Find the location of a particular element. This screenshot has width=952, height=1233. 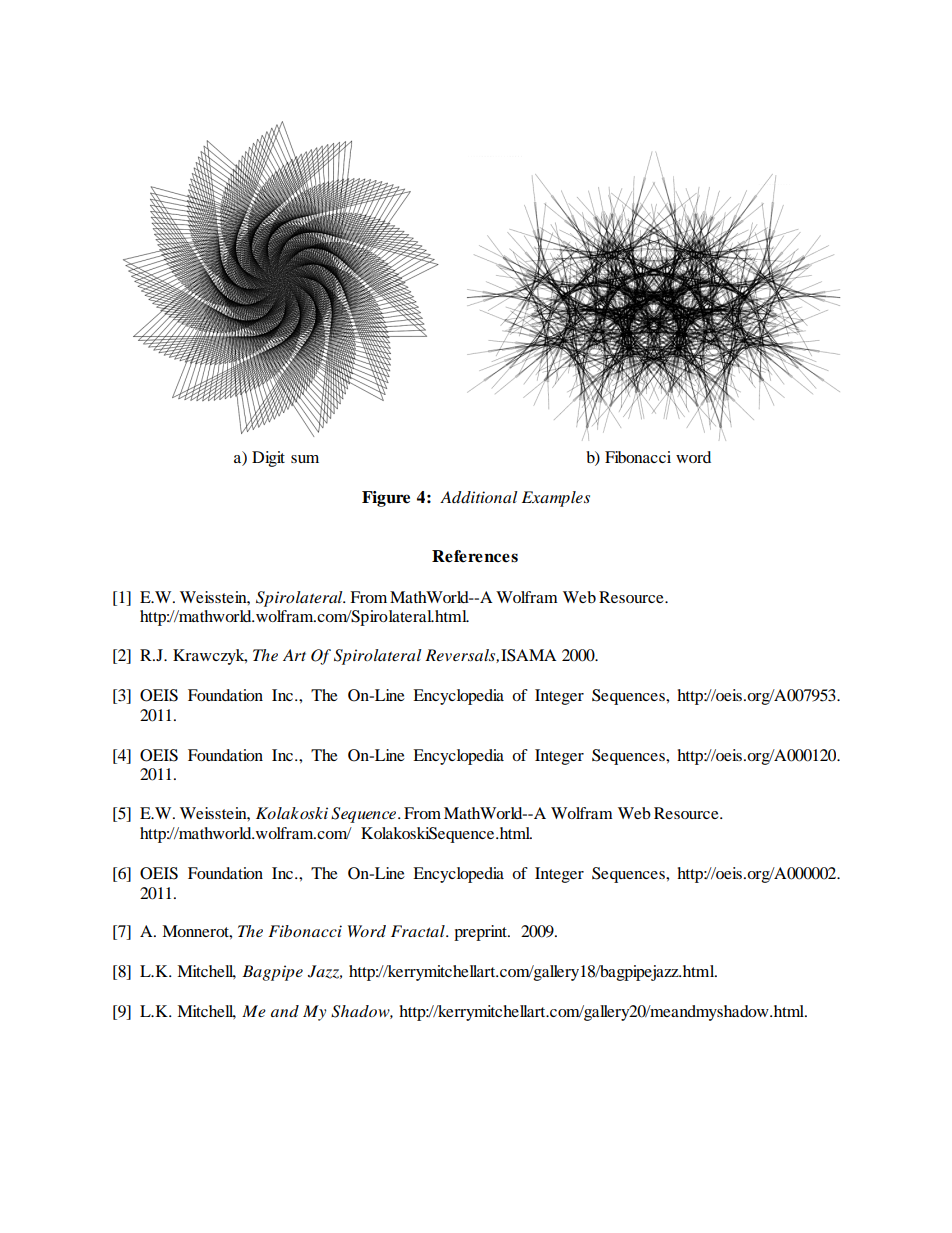

Additional is located at coordinates (479, 497).
